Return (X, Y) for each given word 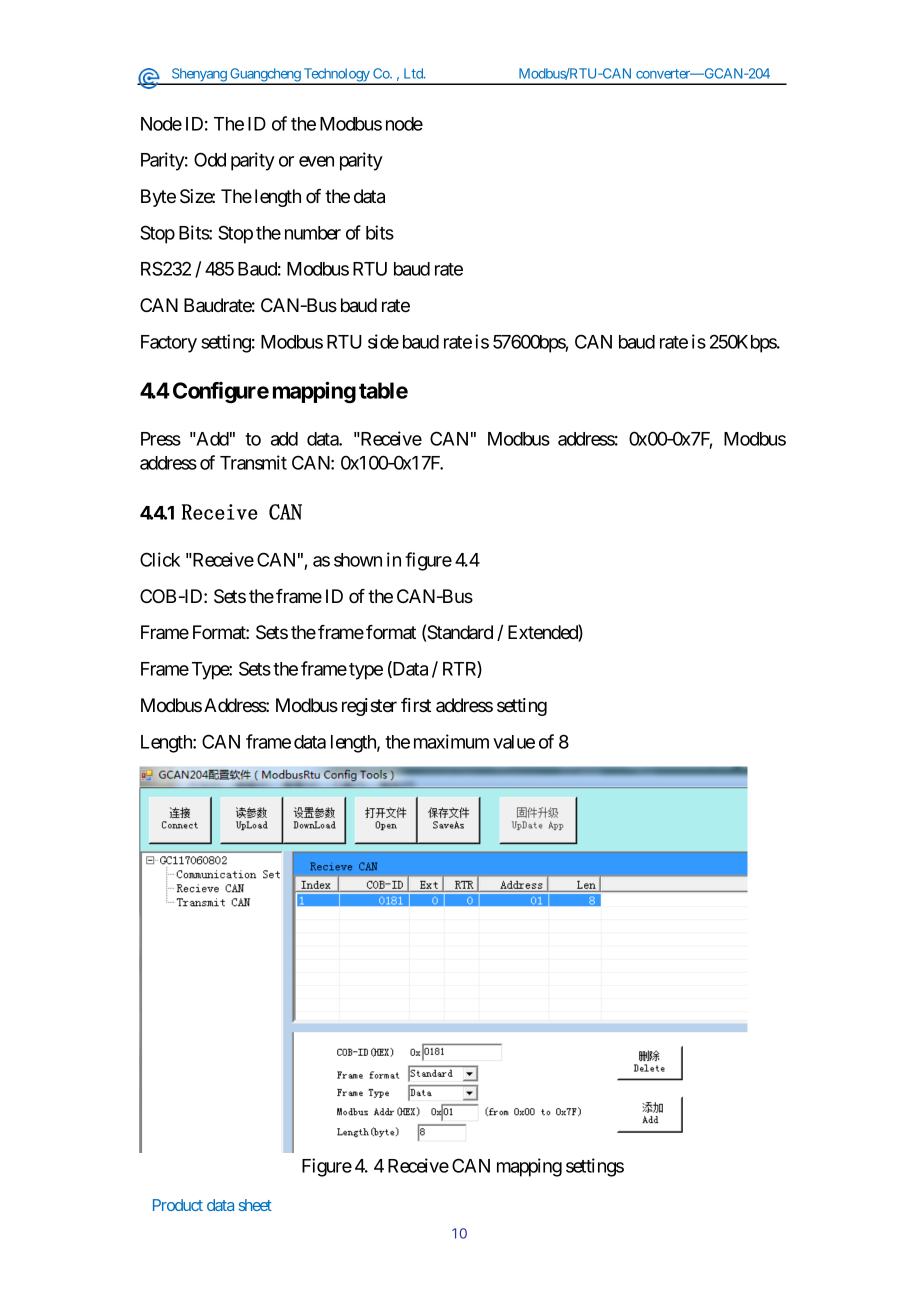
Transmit (253, 462)
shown (358, 560)
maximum (451, 741)
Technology (336, 76)
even (316, 161)
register (369, 707)
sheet (255, 1205)
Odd (210, 159)
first (416, 705)
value (514, 742)
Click (160, 559)
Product (178, 1205)
